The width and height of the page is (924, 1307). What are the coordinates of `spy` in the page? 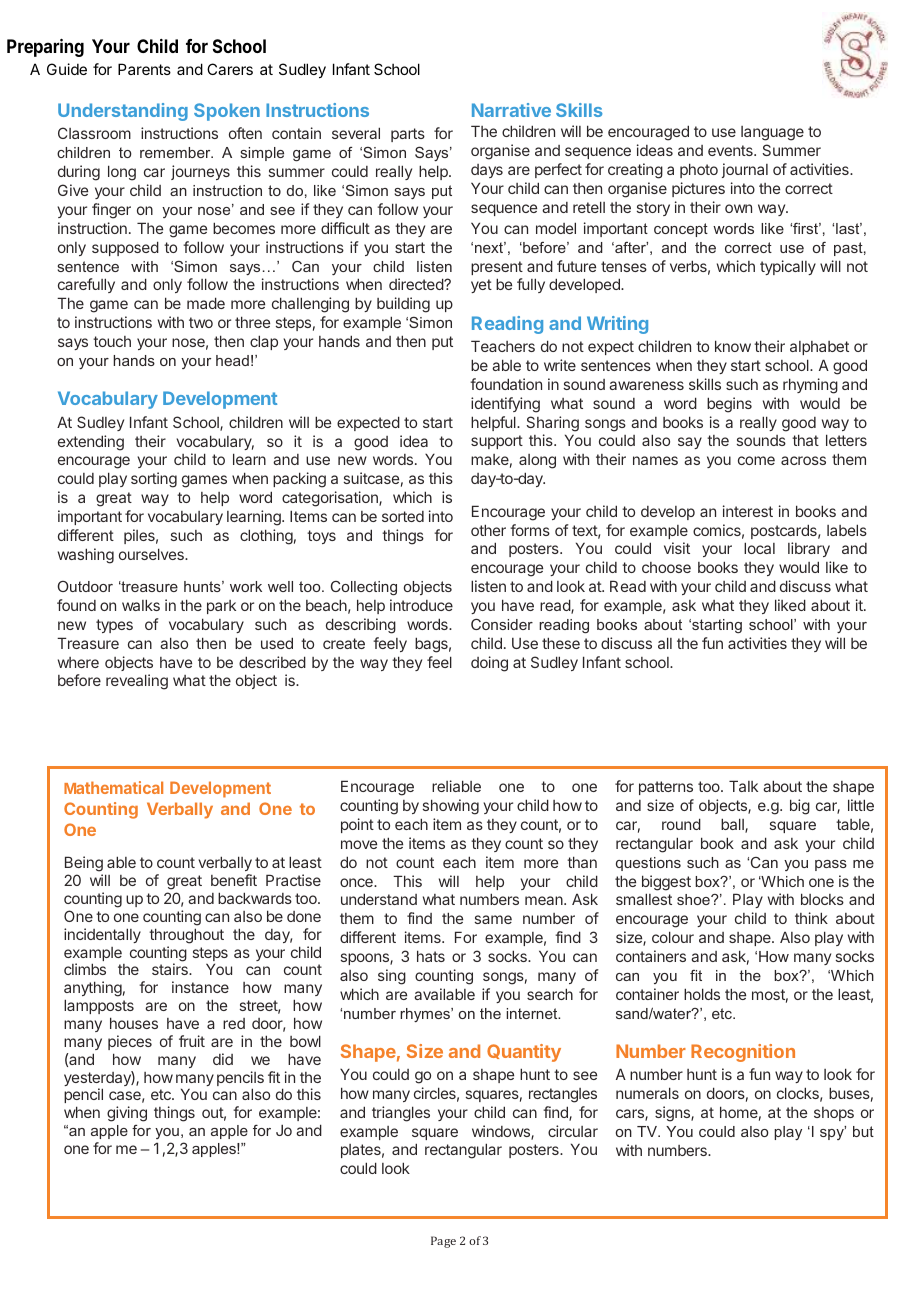 It's located at (833, 1133).
